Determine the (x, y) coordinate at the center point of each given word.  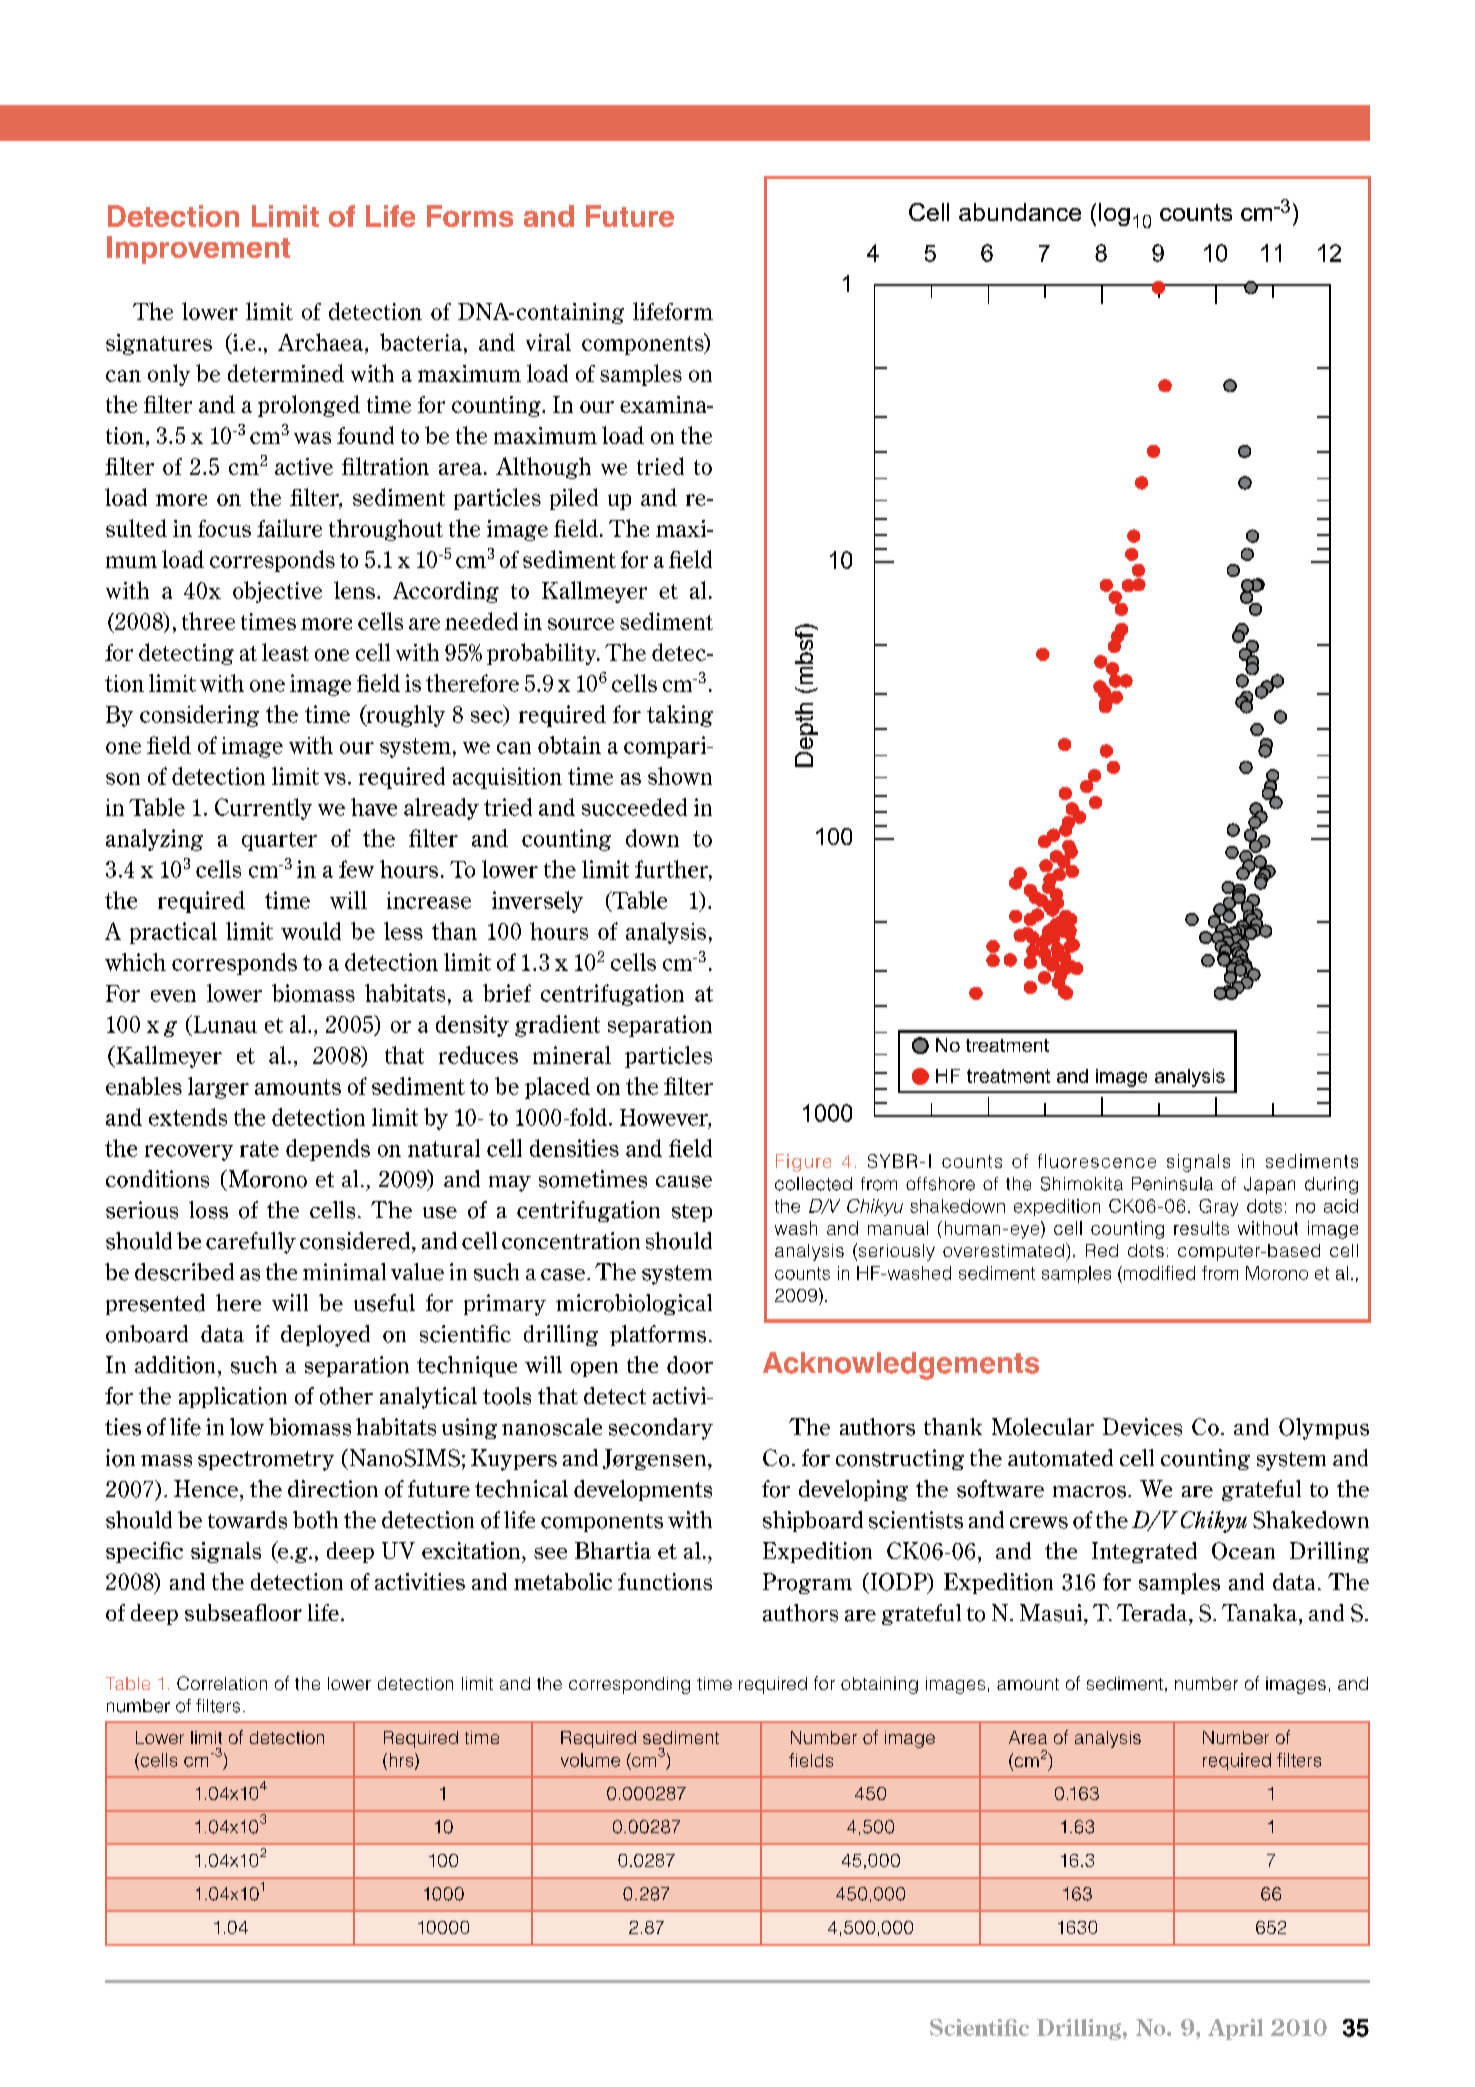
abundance (1020, 212)
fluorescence (1097, 1161)
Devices (1142, 1427)
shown (680, 776)
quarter (279, 841)
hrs (403, 1761)
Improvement (198, 250)
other (346, 1396)
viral (548, 342)
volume (590, 1760)
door (690, 1365)
